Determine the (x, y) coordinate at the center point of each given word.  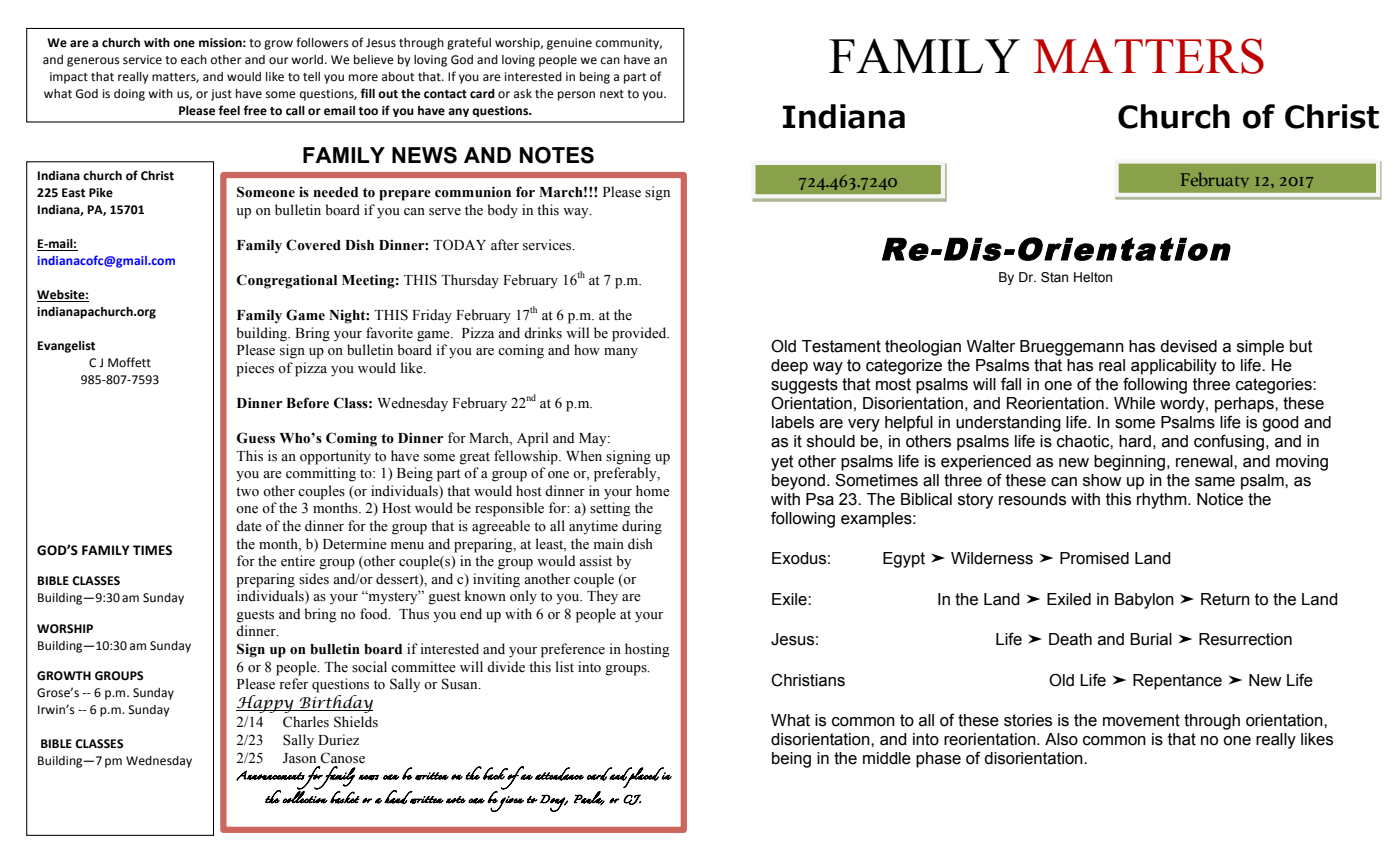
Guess (256, 438)
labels (793, 422)
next (612, 94)
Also (1061, 739)
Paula (589, 798)
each (194, 60)
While (1134, 403)
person (576, 96)
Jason (299, 758)
